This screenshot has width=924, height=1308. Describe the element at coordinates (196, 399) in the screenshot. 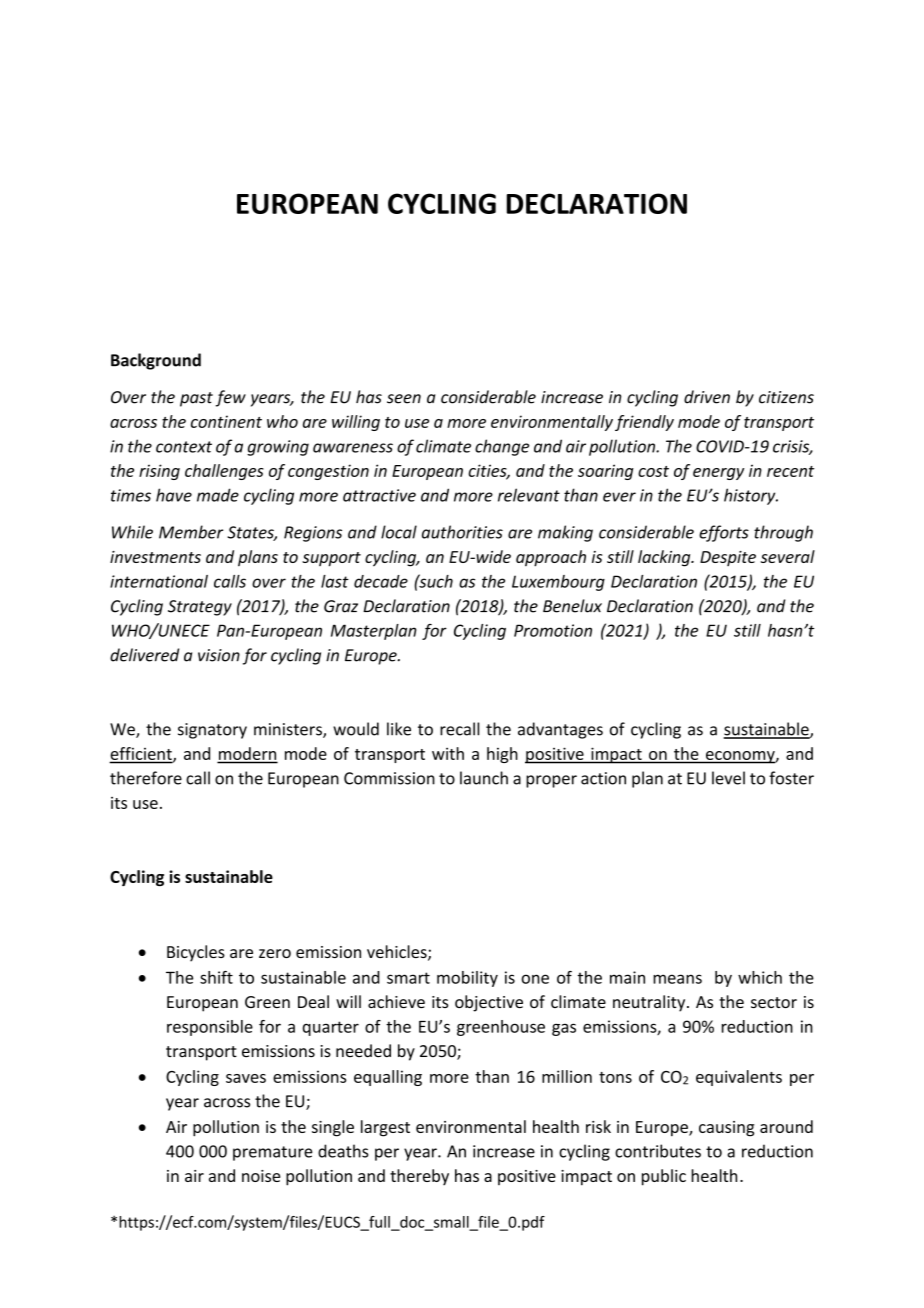

I see `past` at that location.
